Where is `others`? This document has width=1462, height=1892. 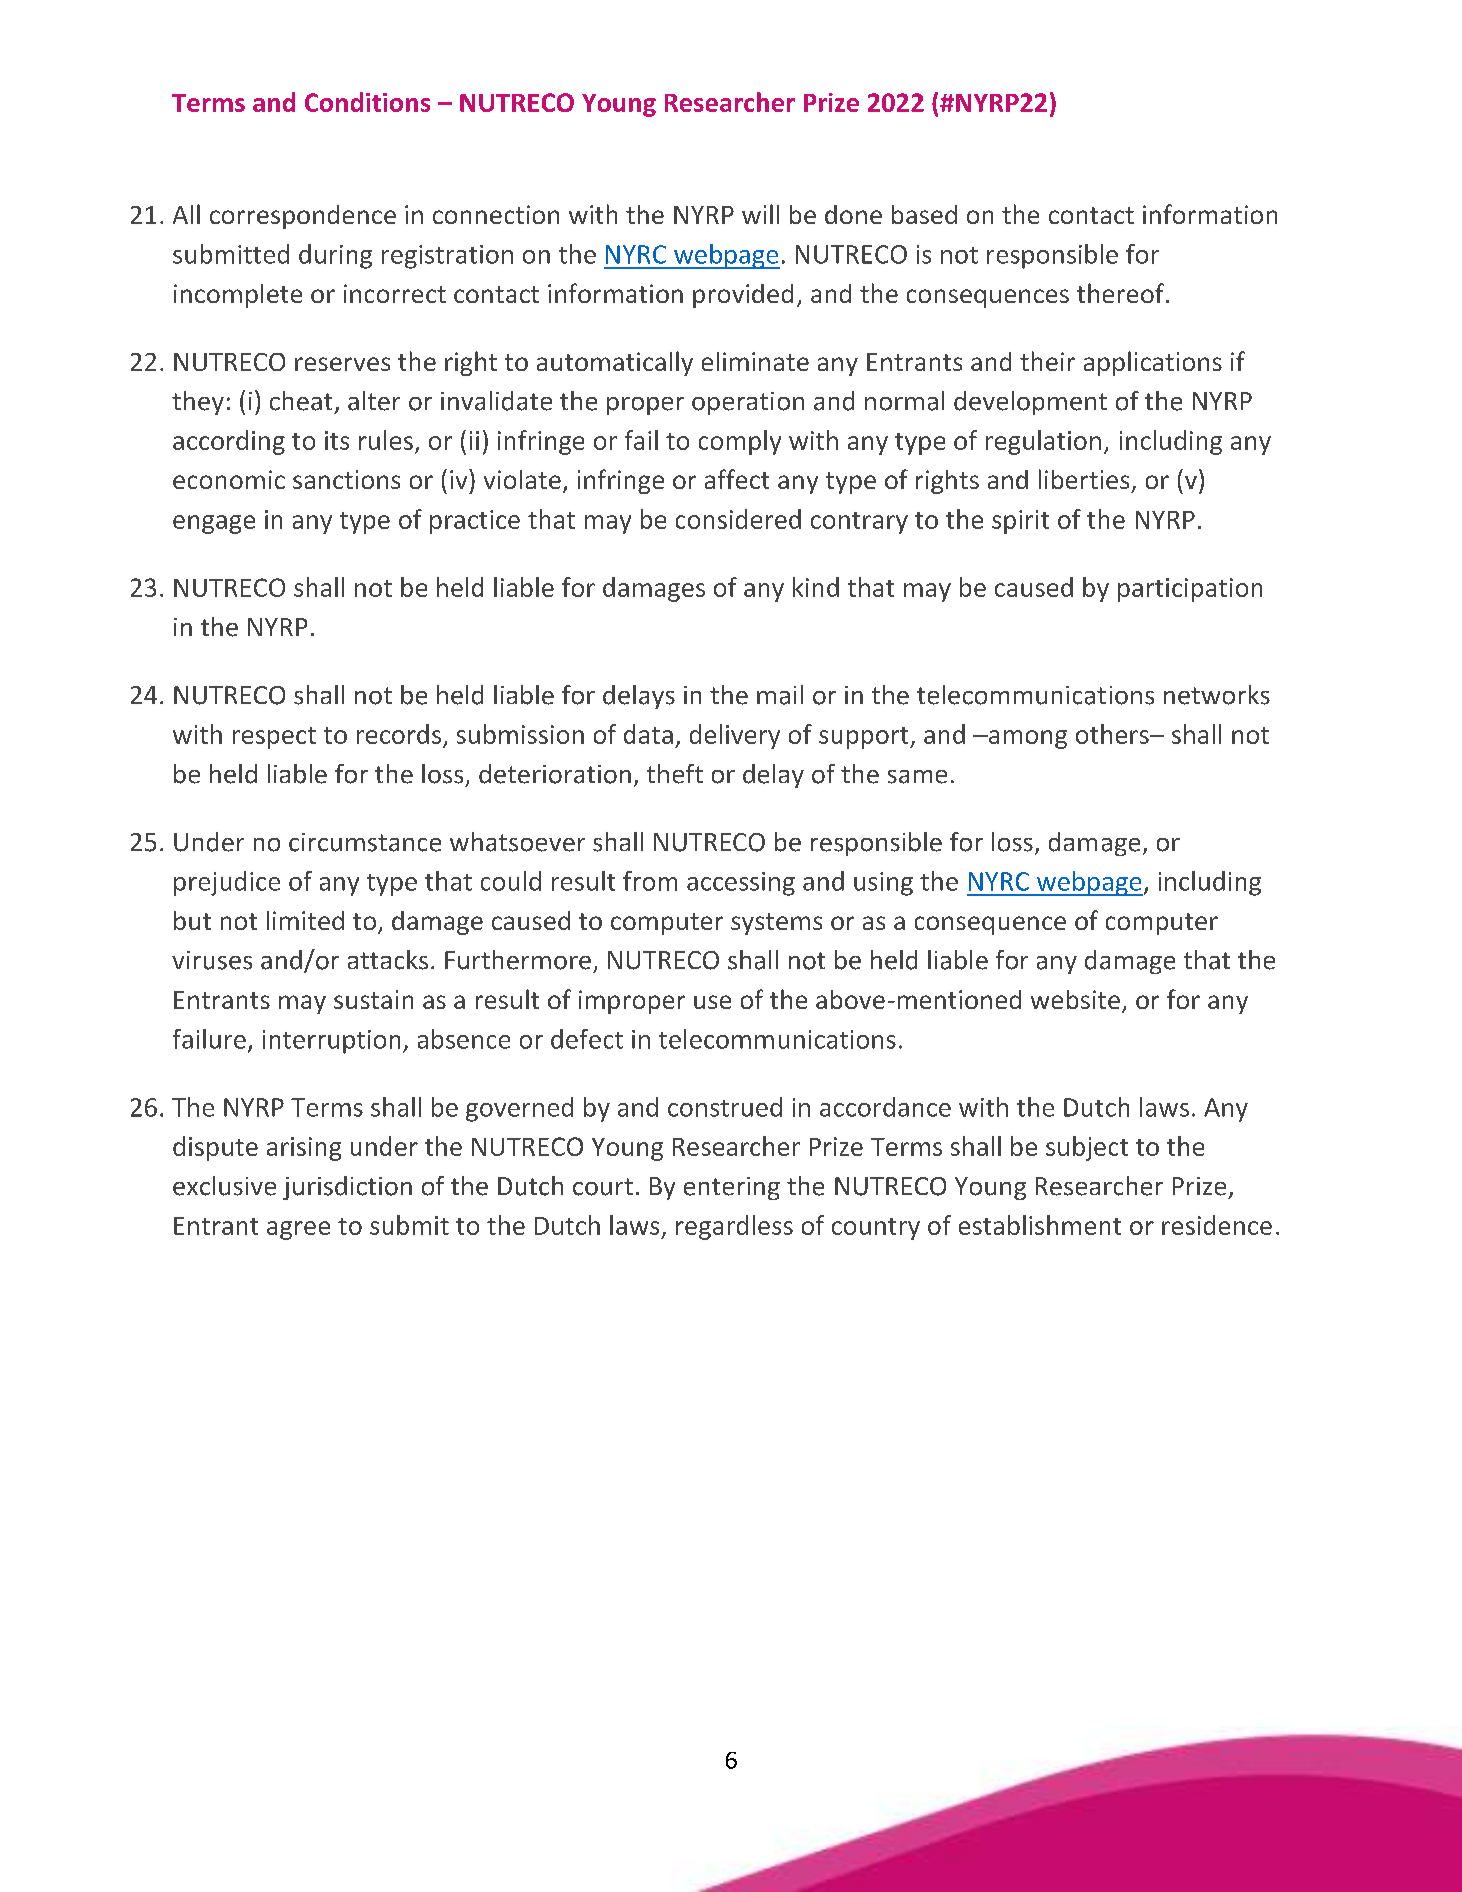 others is located at coordinates (1113, 734).
